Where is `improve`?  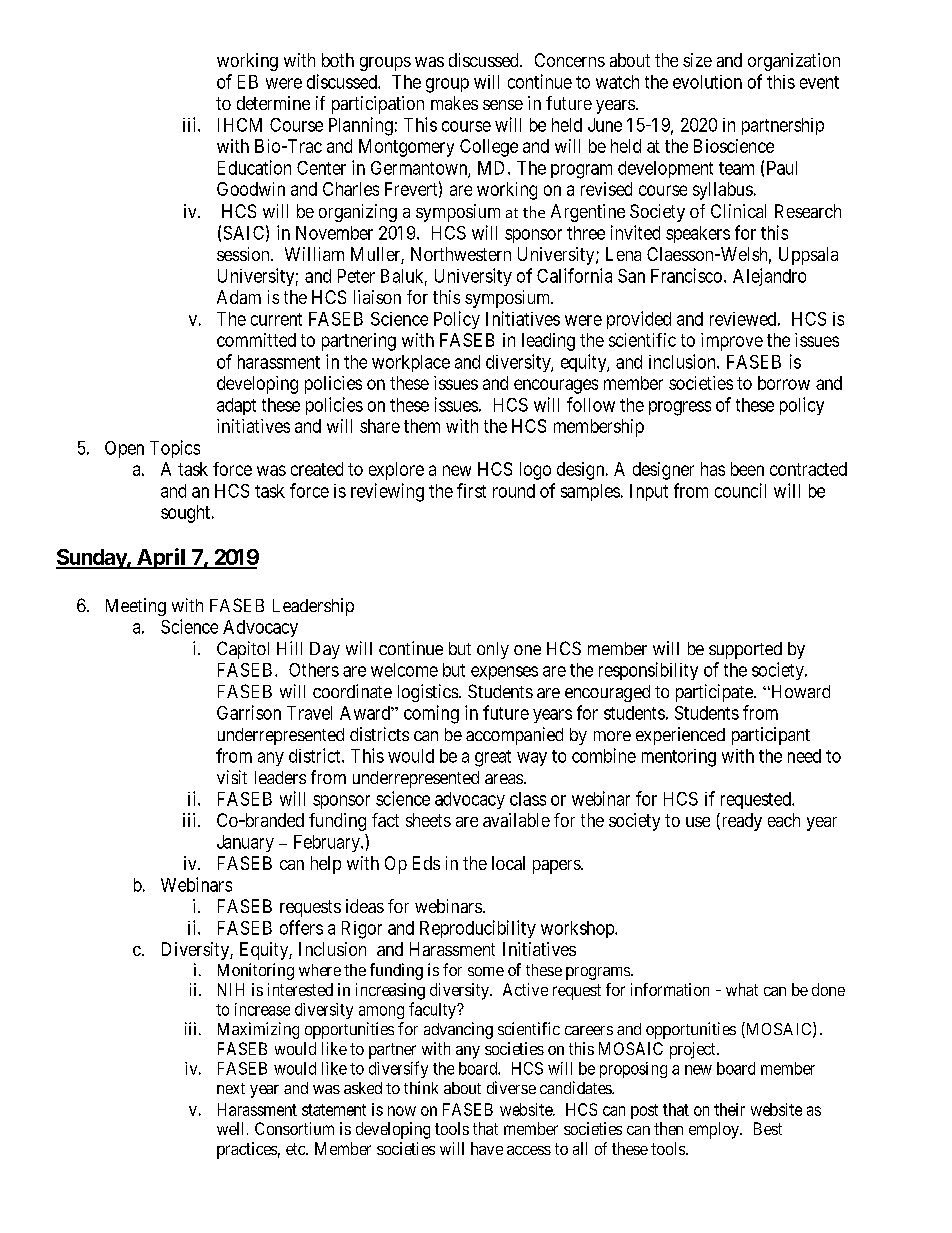
improve is located at coordinates (732, 342).
